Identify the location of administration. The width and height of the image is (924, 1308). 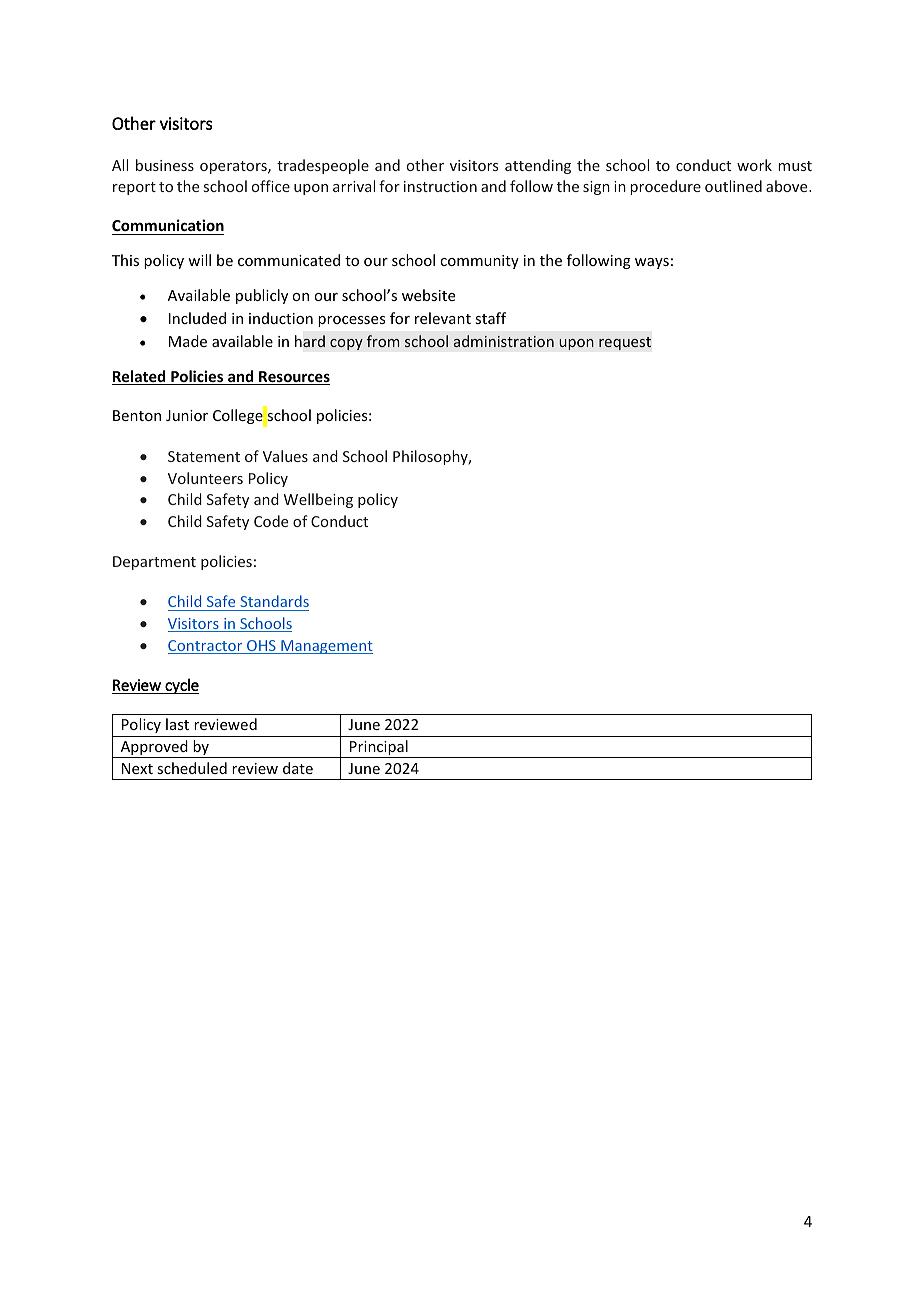
(504, 341).
